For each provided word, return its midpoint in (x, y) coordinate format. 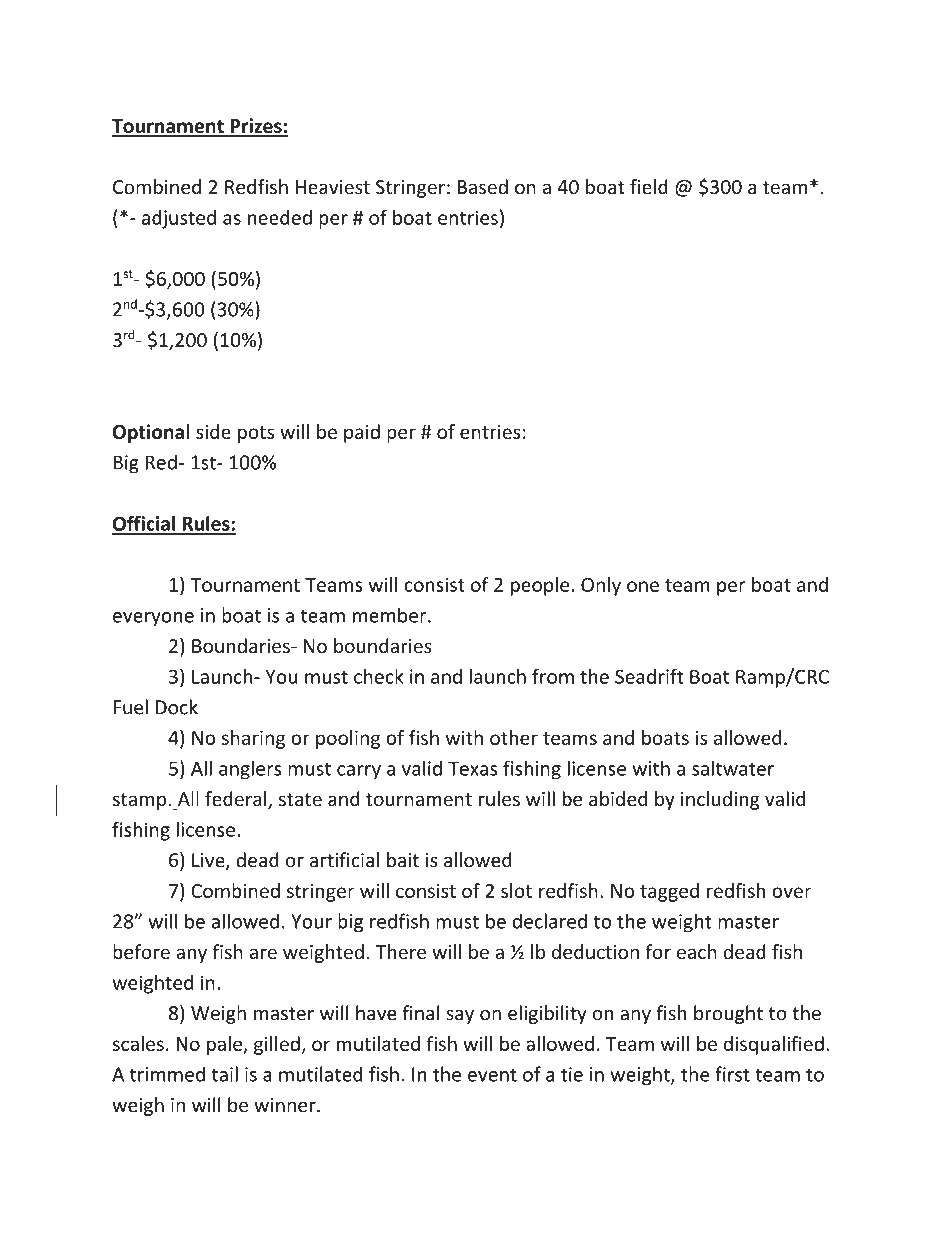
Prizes (256, 127)
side (213, 431)
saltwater (733, 768)
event (492, 1075)
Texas (472, 768)
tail (225, 1074)
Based (483, 186)
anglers (250, 770)
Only (601, 586)
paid (362, 433)
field (649, 186)
